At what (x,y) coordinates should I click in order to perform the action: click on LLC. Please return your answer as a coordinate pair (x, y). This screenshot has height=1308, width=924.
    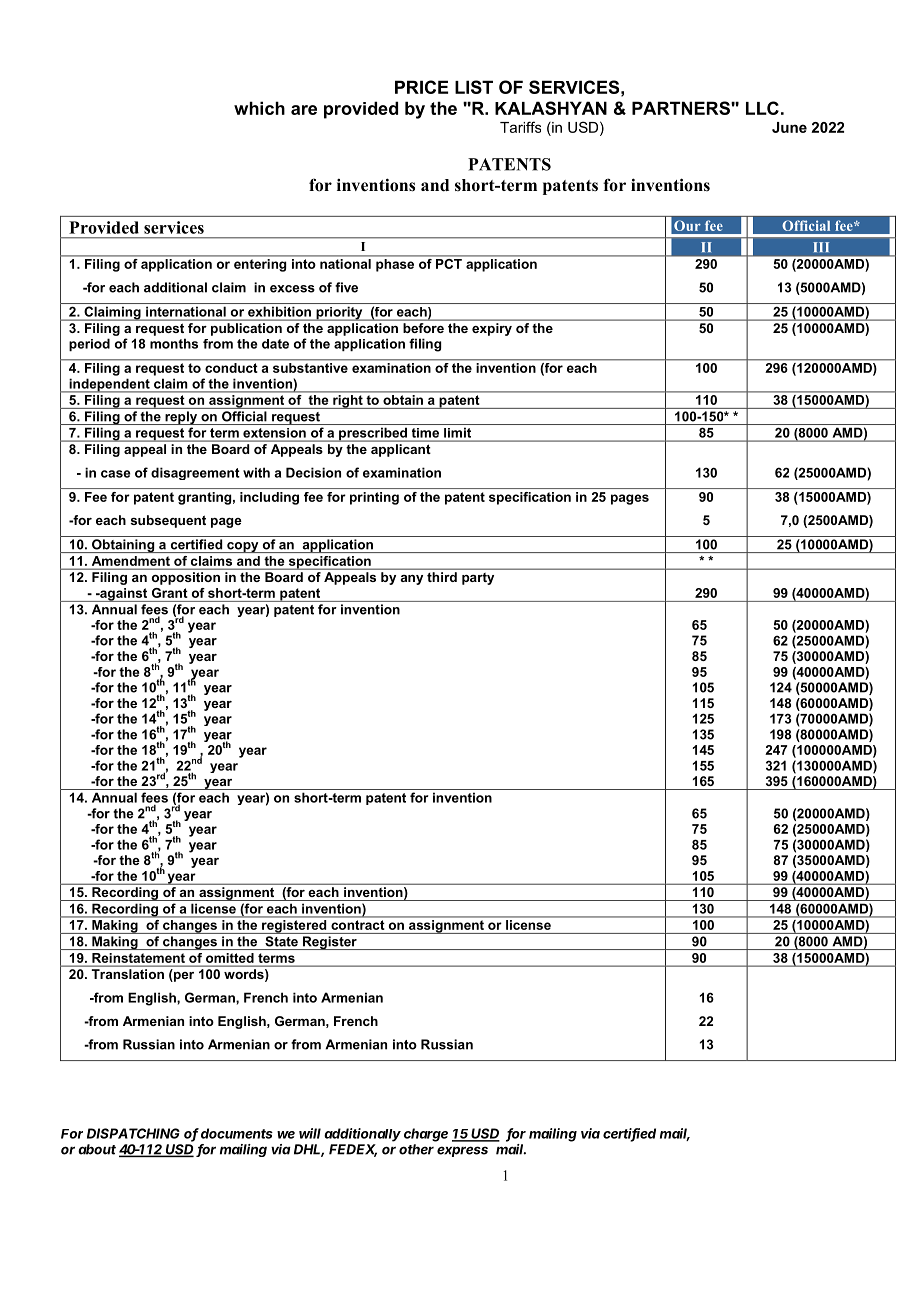
    Looking at the image, I should click on (762, 108).
